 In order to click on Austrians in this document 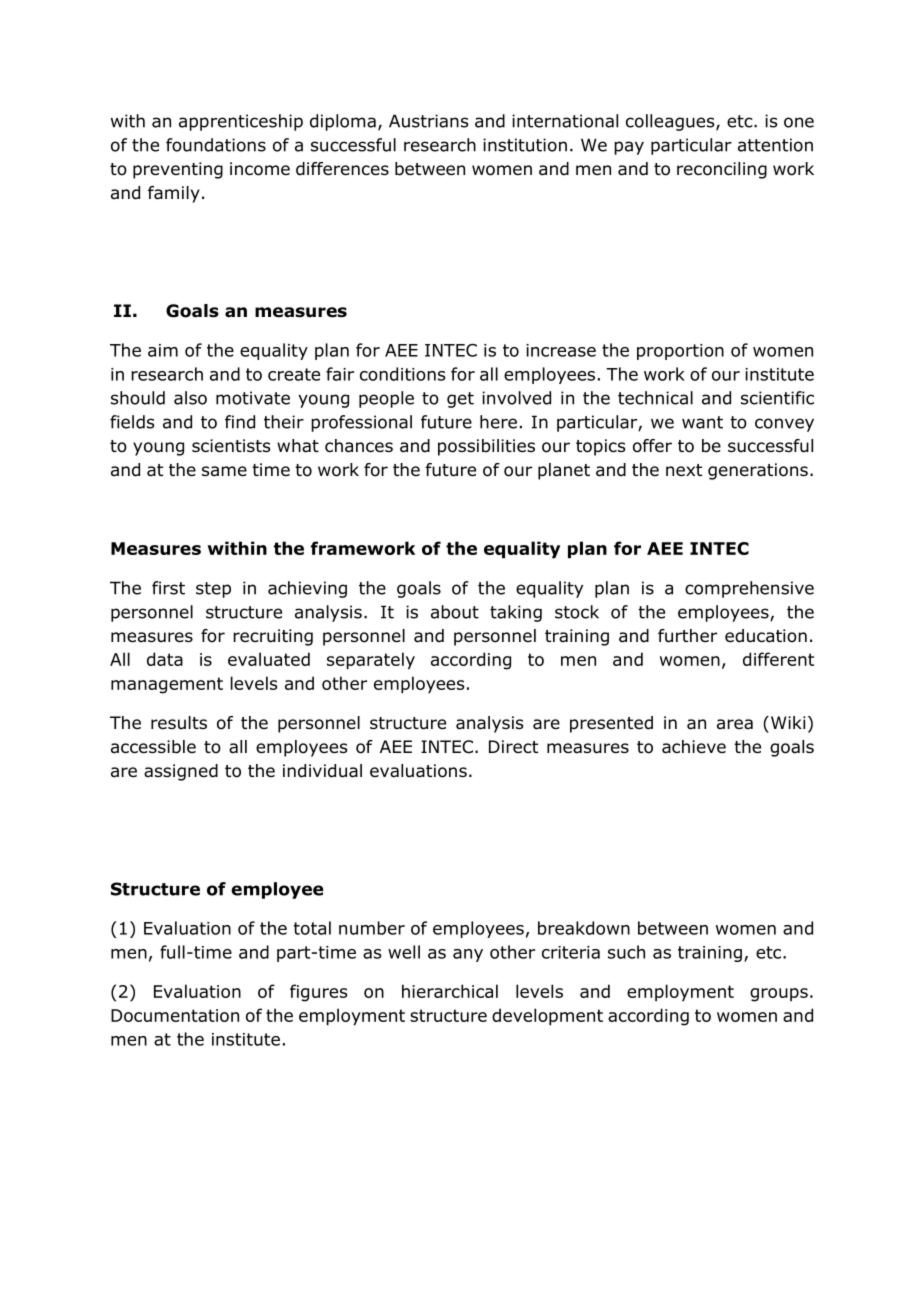, I will do `click(429, 121)`.
